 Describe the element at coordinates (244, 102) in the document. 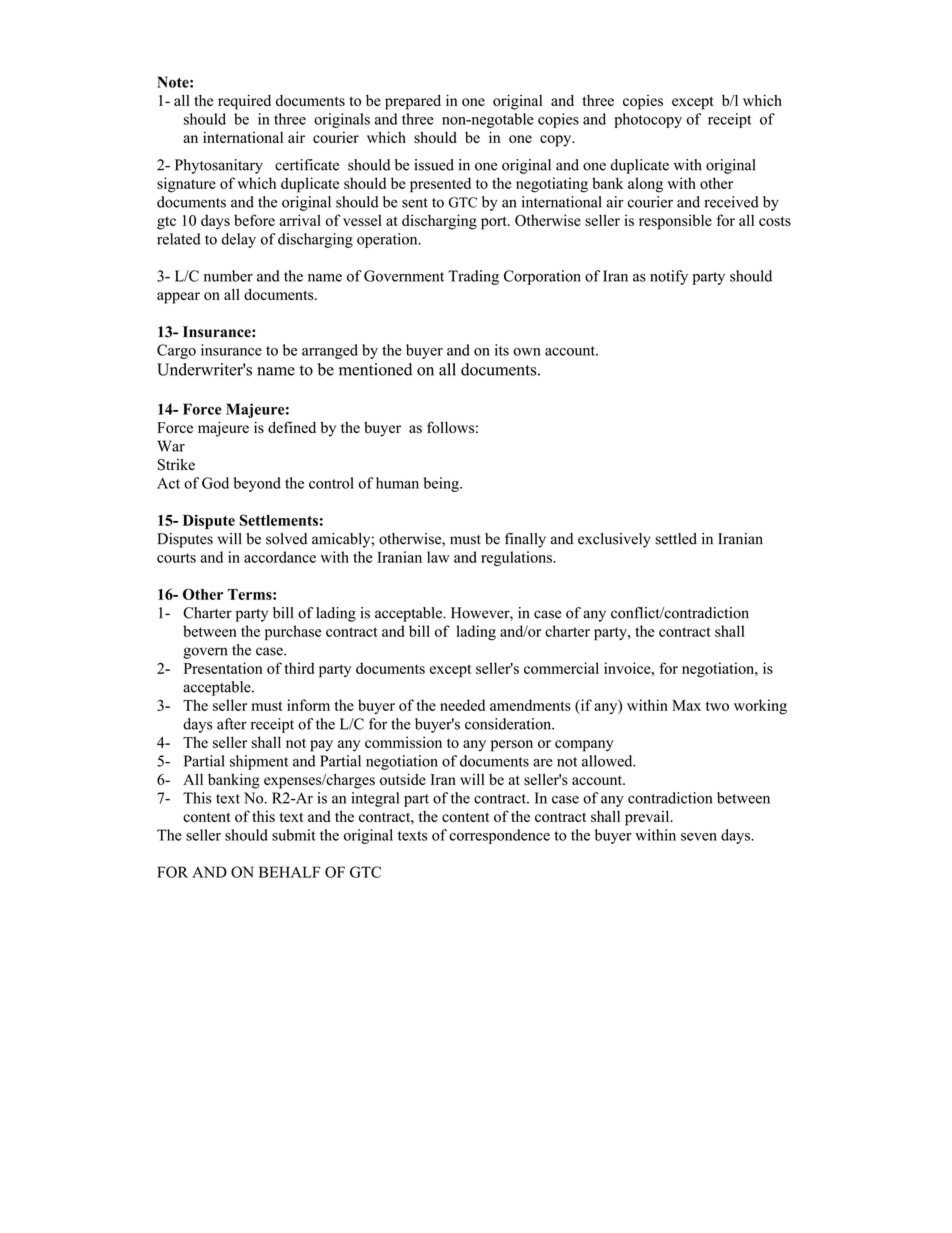

I see `required` at that location.
